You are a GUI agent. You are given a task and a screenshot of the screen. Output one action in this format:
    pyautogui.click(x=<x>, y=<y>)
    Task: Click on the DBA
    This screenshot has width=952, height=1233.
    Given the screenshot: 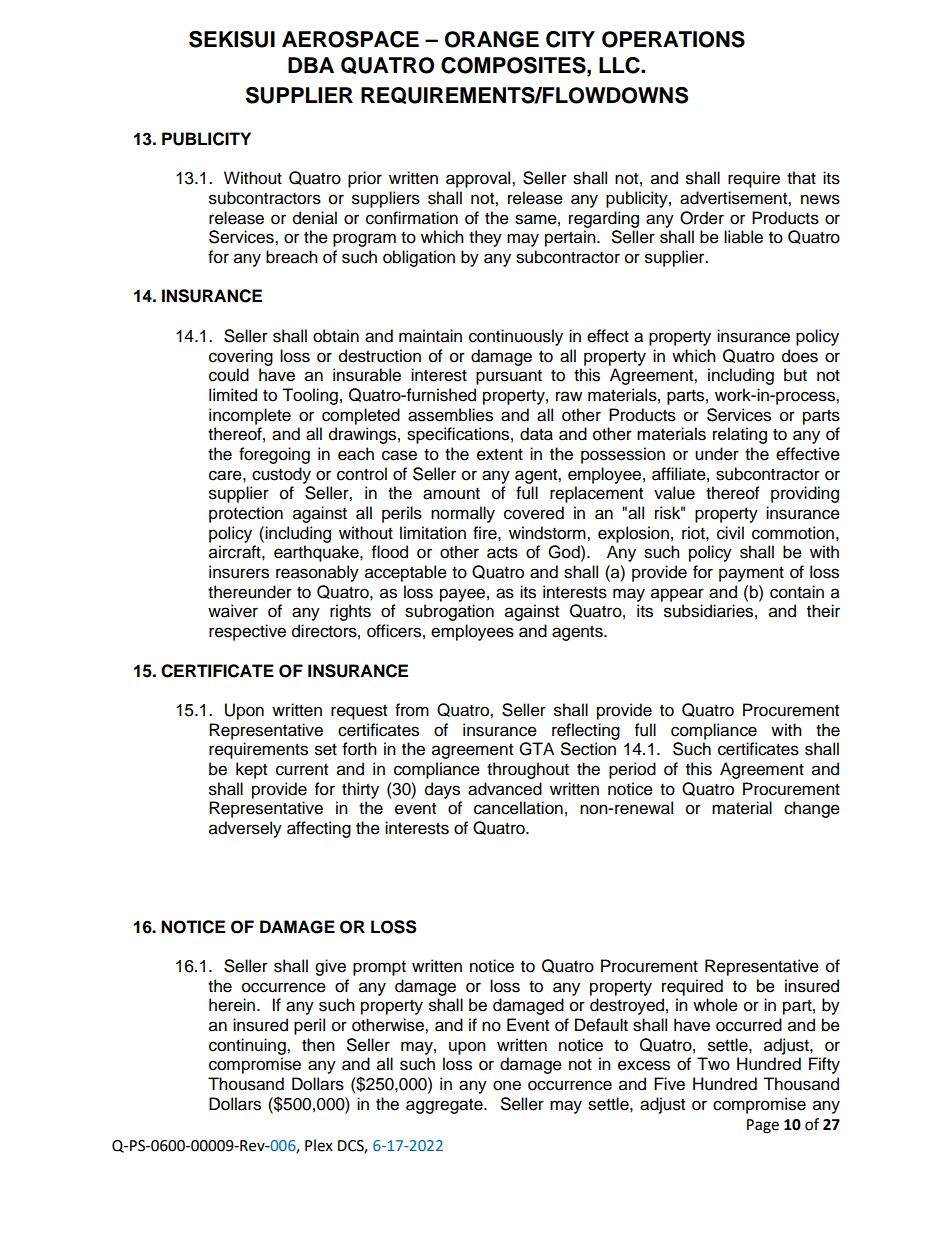 What is the action you would take?
    pyautogui.click(x=311, y=65)
